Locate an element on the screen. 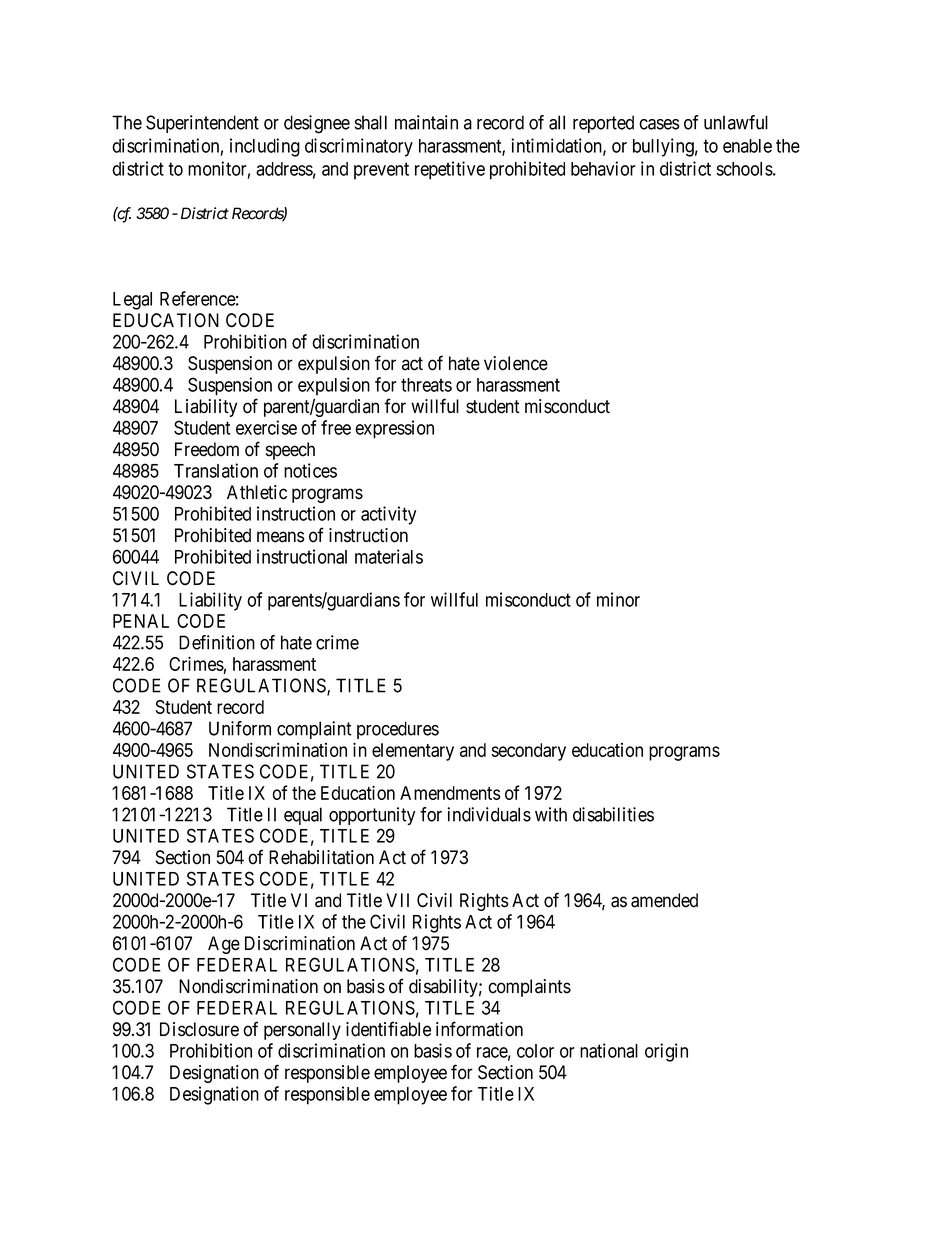  repetitive is located at coordinates (450, 170).
